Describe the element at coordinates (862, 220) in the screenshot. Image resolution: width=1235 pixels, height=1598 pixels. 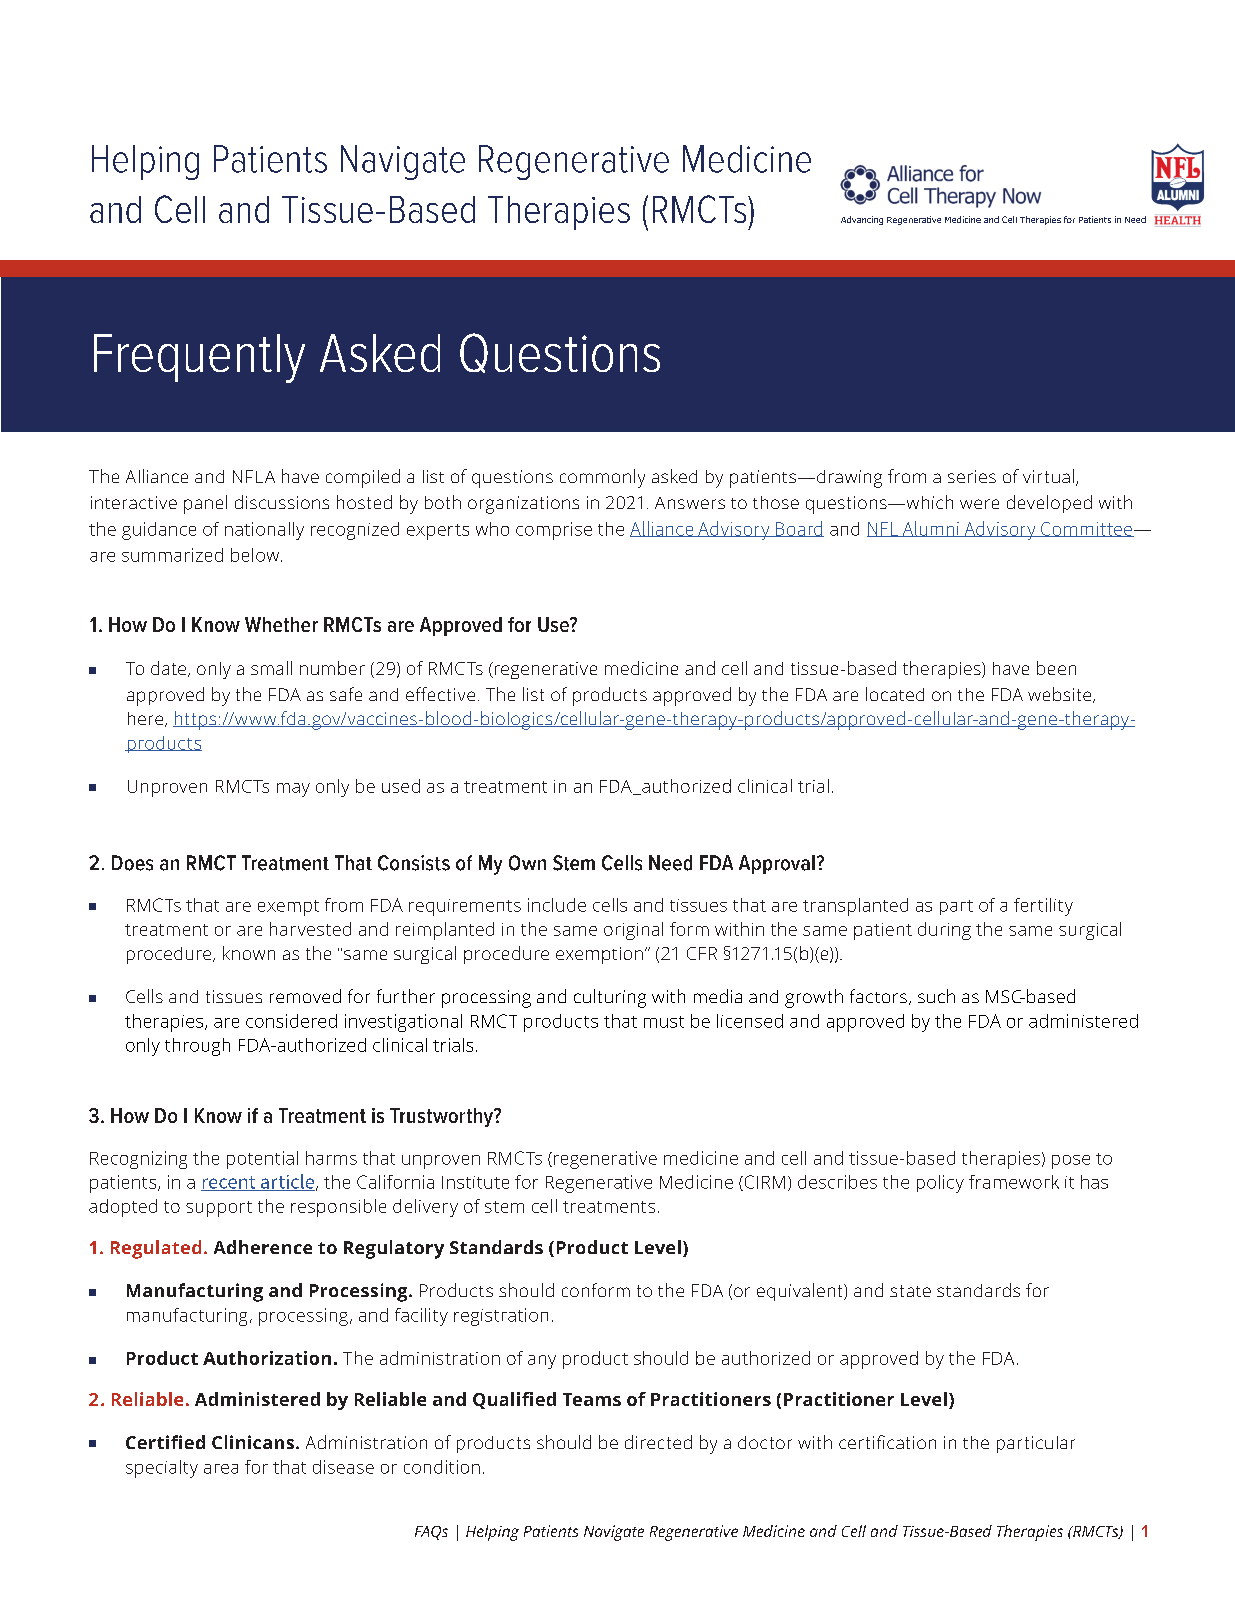
I see `Advancing` at that location.
